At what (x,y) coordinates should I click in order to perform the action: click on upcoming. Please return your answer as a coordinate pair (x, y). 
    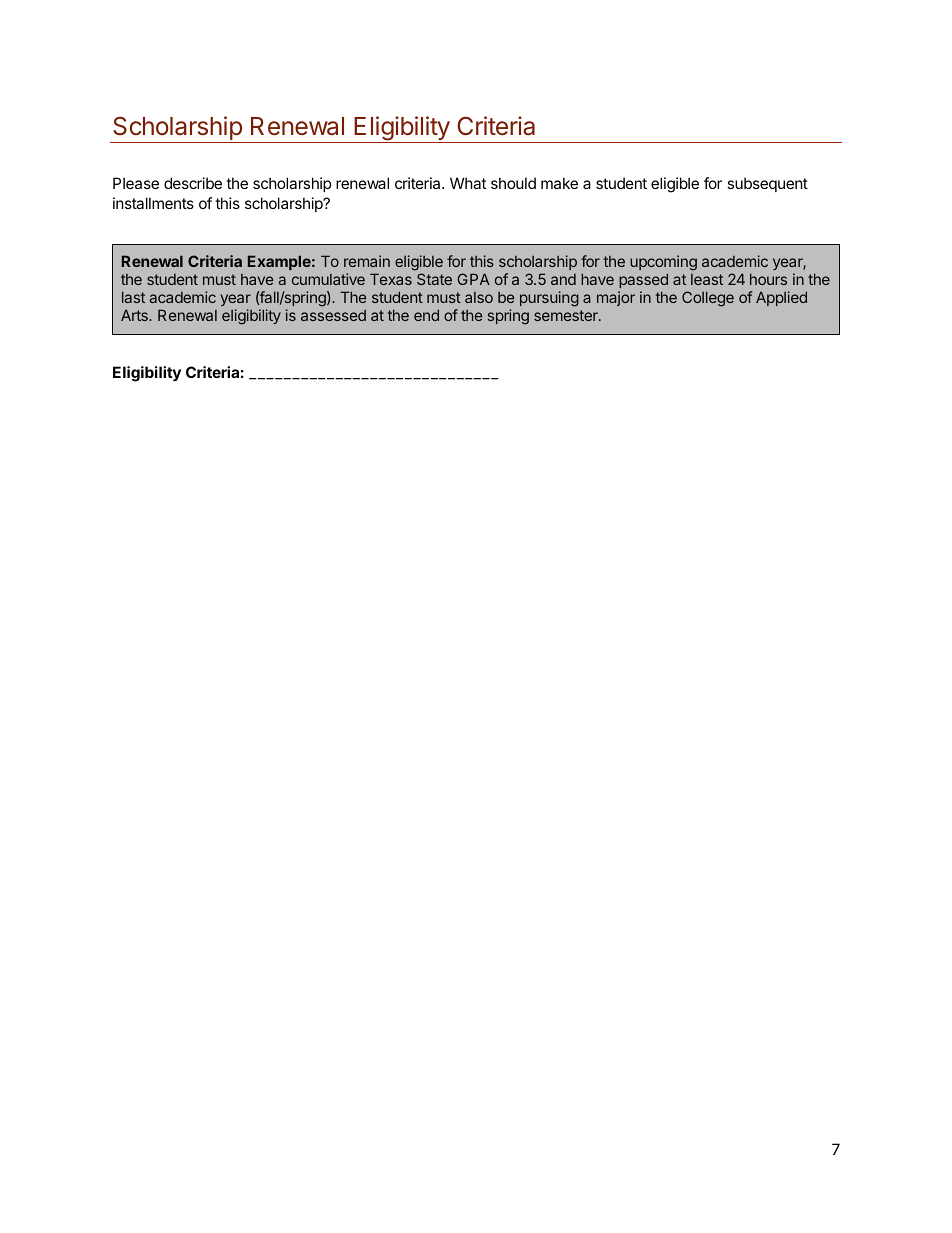
    Looking at the image, I should click on (663, 264).
